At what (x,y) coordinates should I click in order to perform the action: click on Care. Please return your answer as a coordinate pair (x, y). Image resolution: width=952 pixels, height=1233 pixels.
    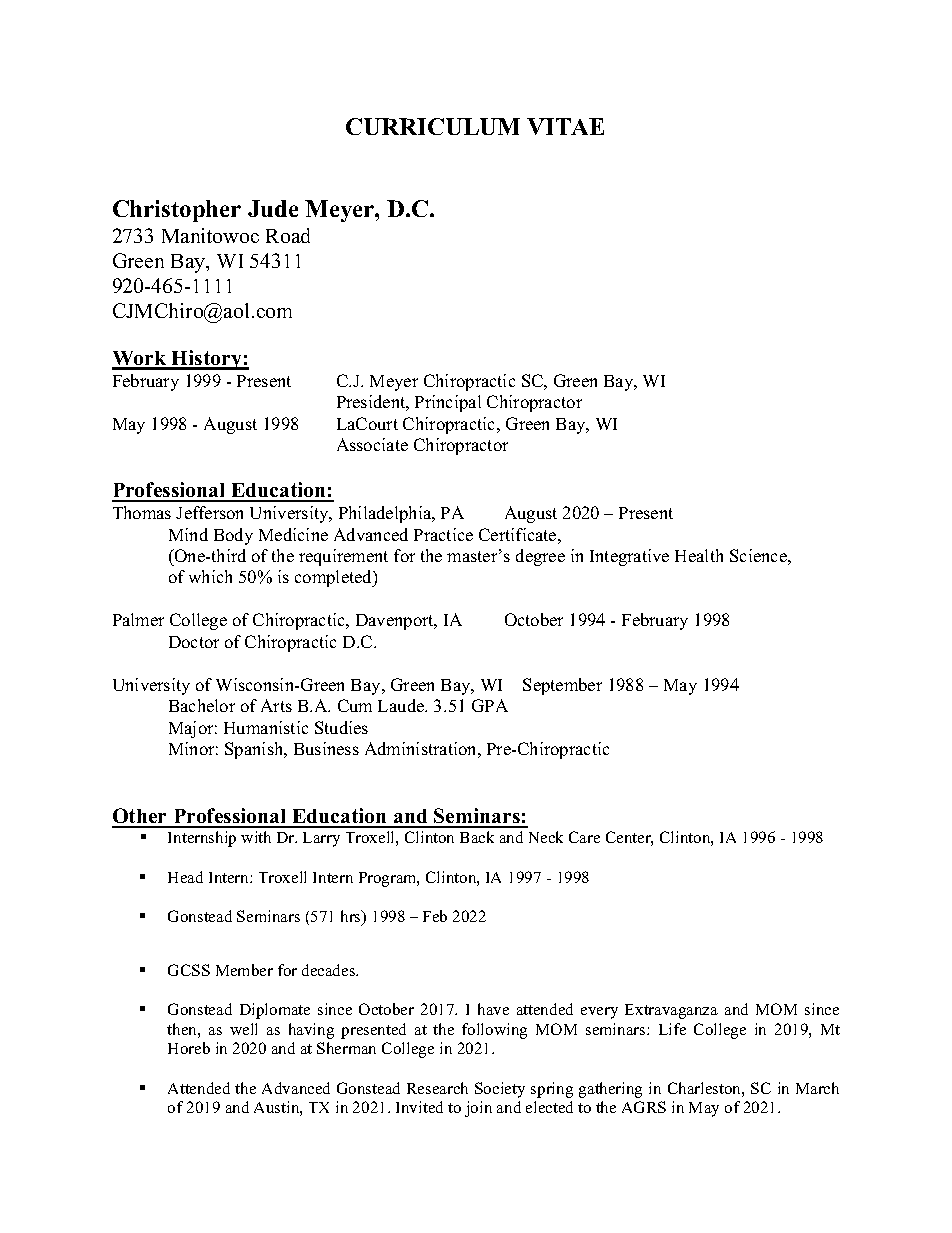
    Looking at the image, I should click on (584, 837).
